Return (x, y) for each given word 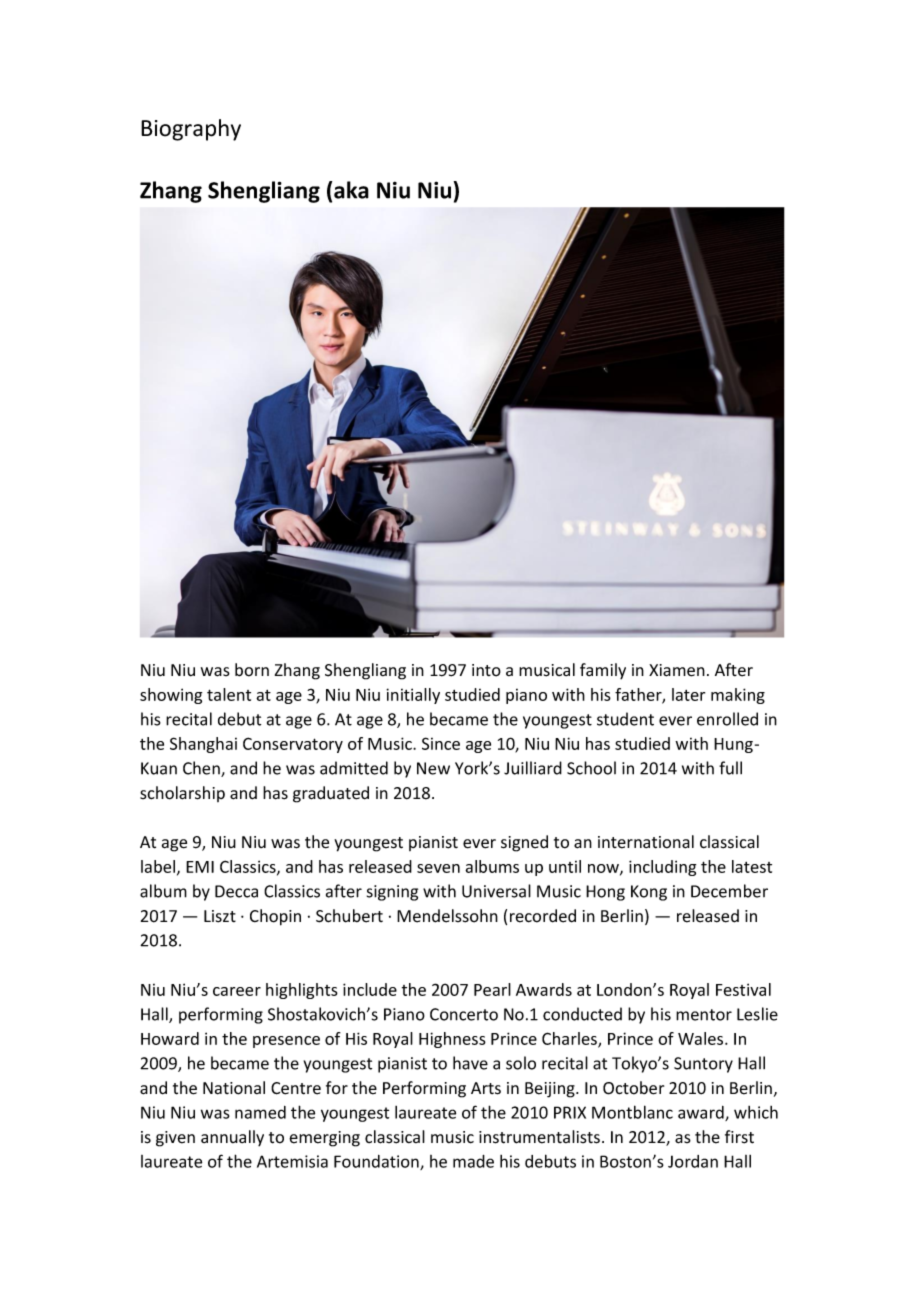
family (603, 671)
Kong (649, 893)
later (688, 694)
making (738, 696)
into (486, 670)
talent (229, 694)
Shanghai (203, 745)
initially (413, 696)
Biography (191, 130)
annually (232, 1138)
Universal (496, 891)
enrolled (727, 719)
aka (351, 190)
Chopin (275, 917)
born (252, 670)
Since (441, 743)
